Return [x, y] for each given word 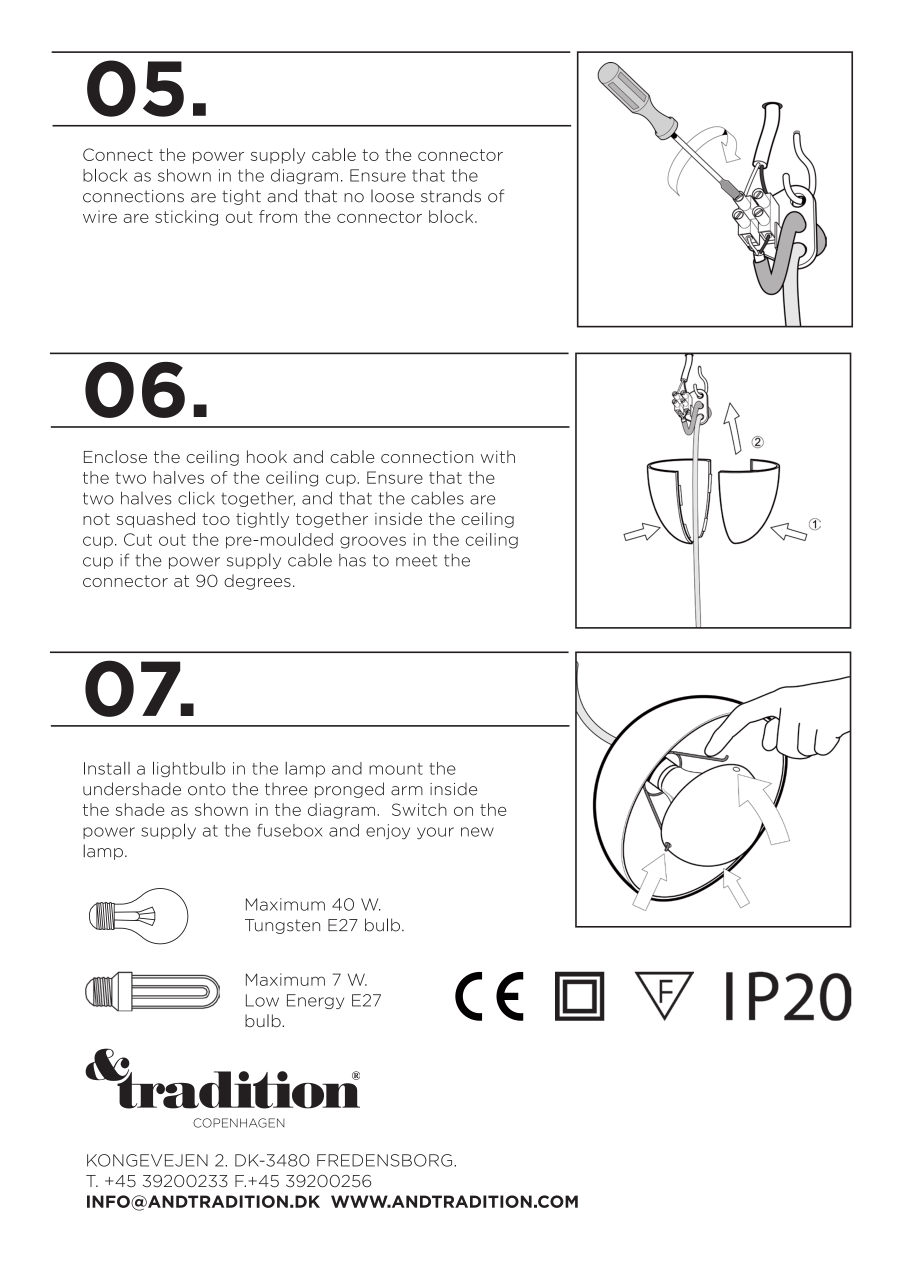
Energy [315, 1001]
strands [451, 196]
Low [262, 1000]
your [435, 833]
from [278, 216]
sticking [186, 218]
